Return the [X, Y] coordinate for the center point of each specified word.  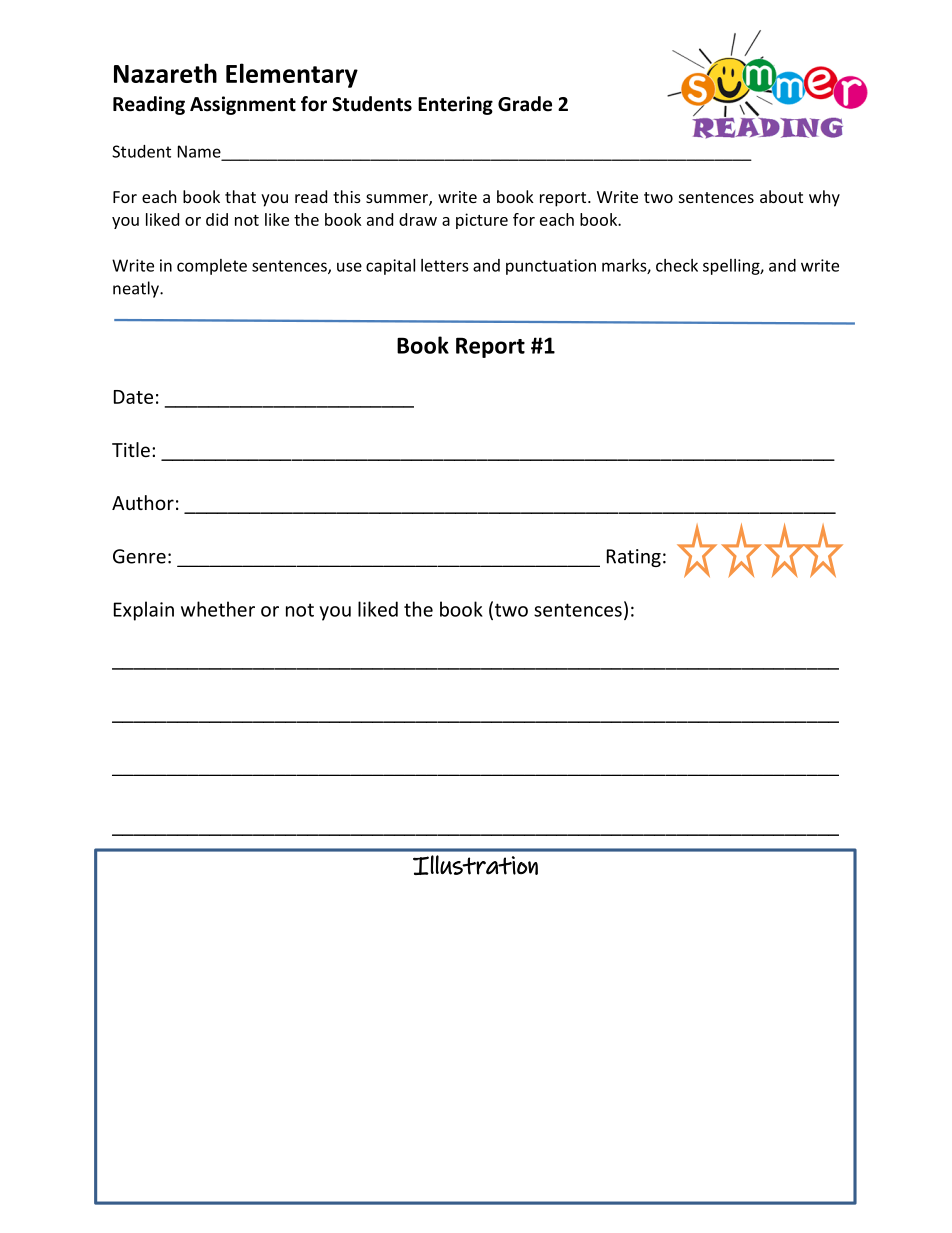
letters [445, 265]
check [677, 265]
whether [218, 609]
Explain [144, 611]
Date [133, 397]
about [781, 196]
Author [143, 502]
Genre [139, 556]
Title [131, 449]
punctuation [551, 267]
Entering [455, 105]
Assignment [243, 105]
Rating [634, 558]
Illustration [475, 865]
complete [212, 267]
